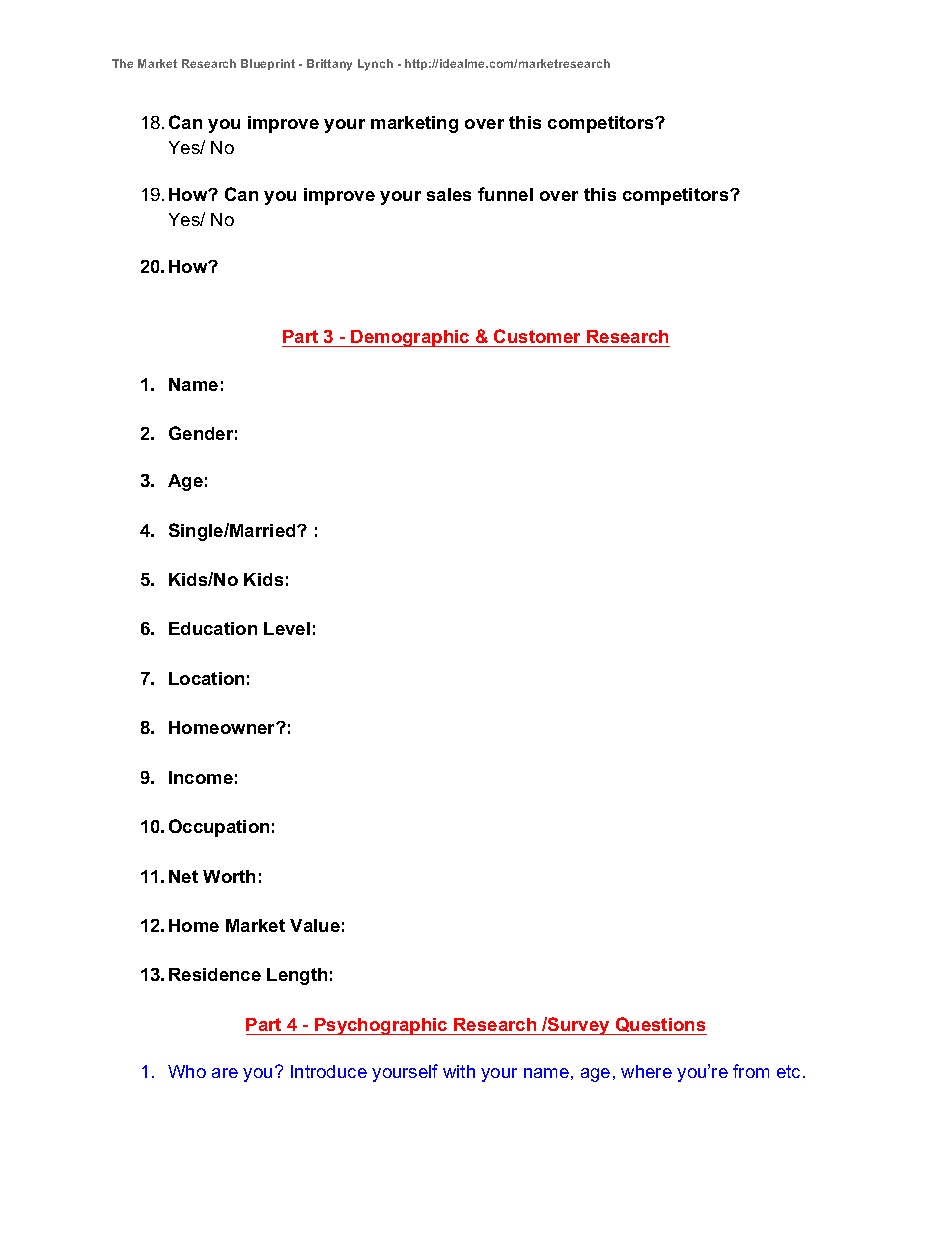 This screenshot has width=952, height=1233. Describe the element at coordinates (449, 194) in the screenshot. I see `sales` at that location.
